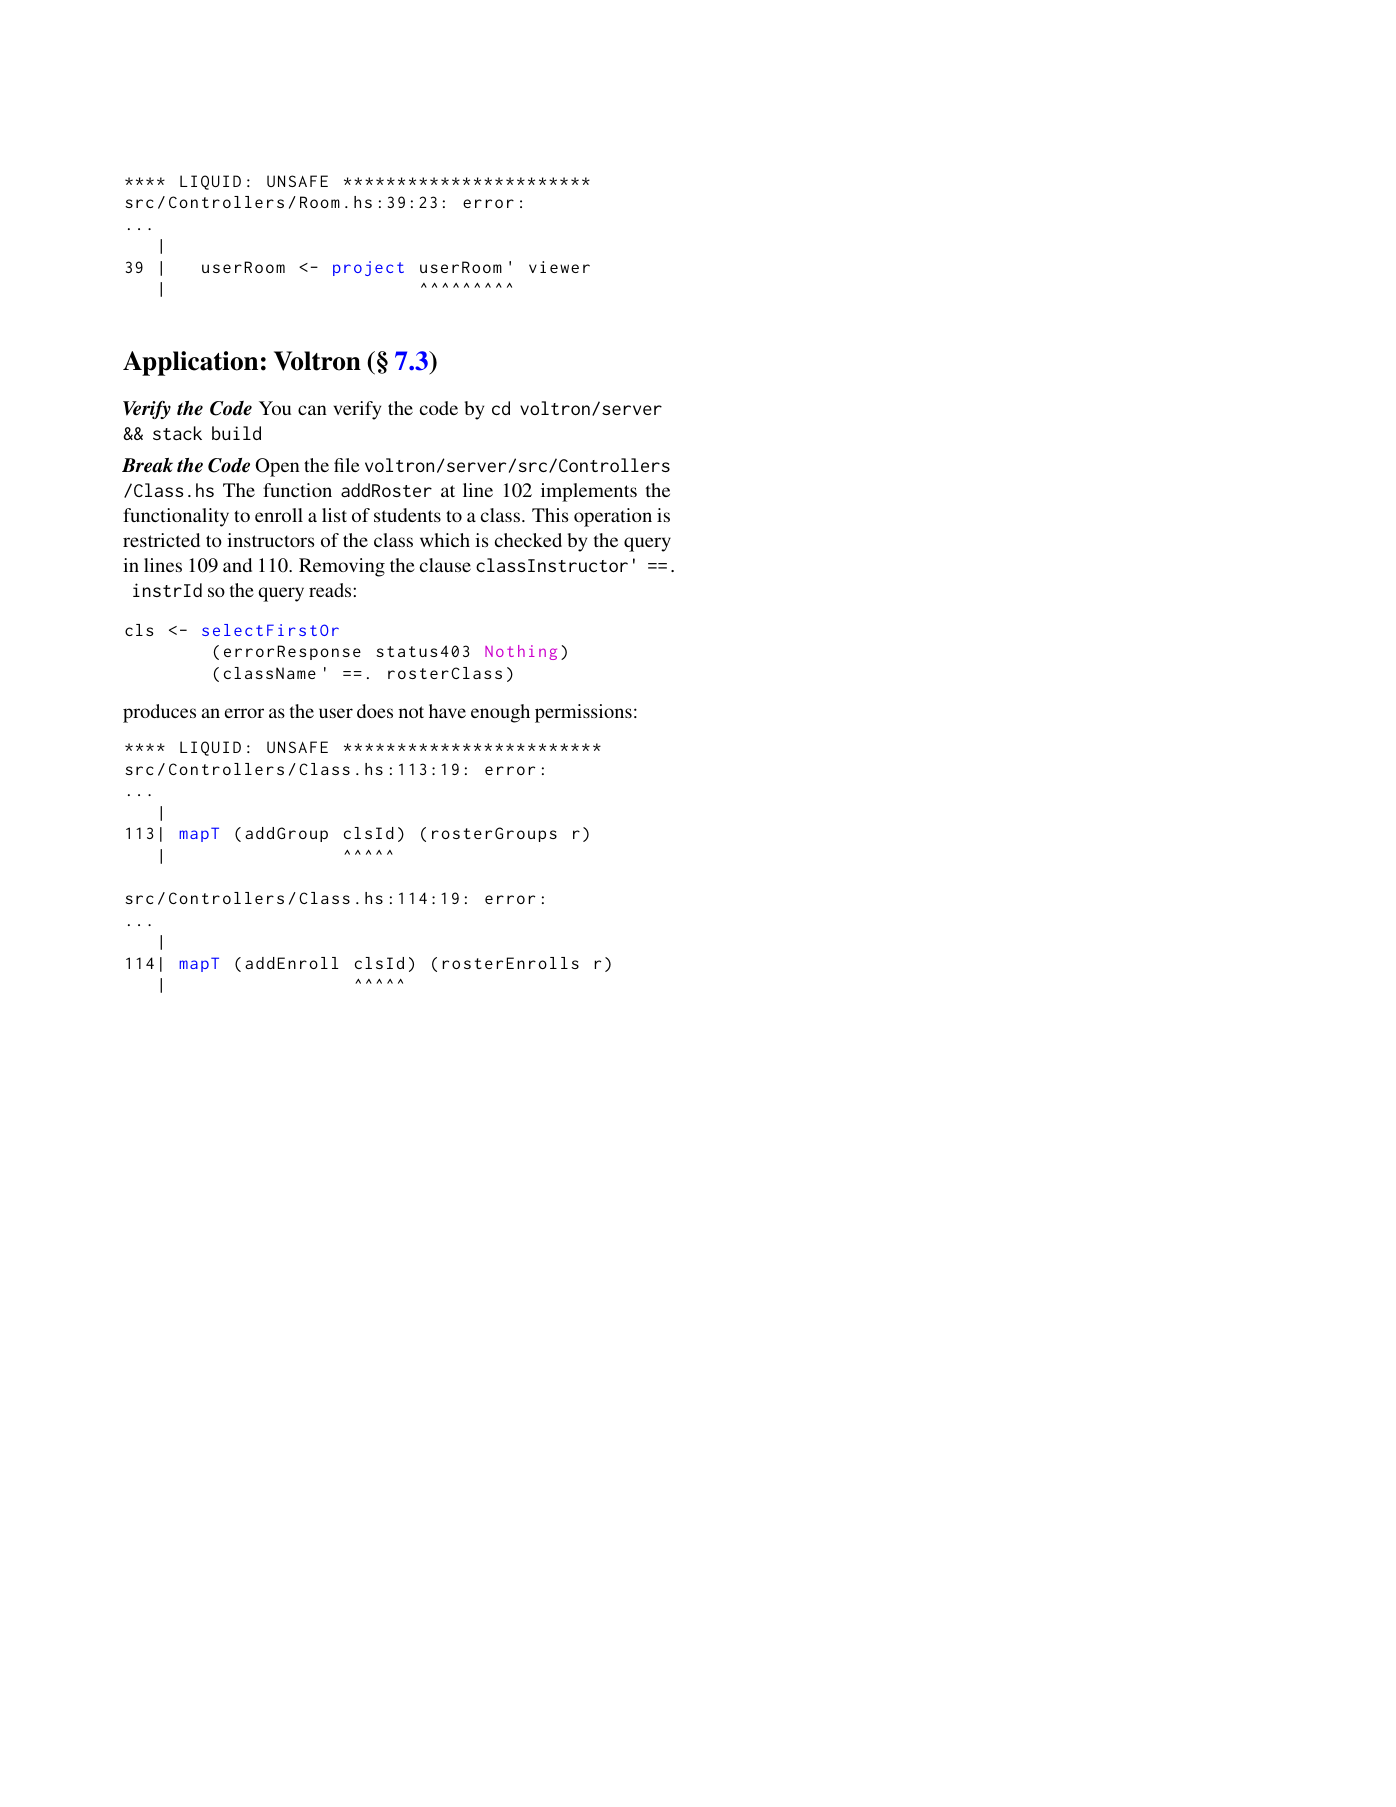 The image size is (1396, 1807). I want to click on can, so click(312, 410).
